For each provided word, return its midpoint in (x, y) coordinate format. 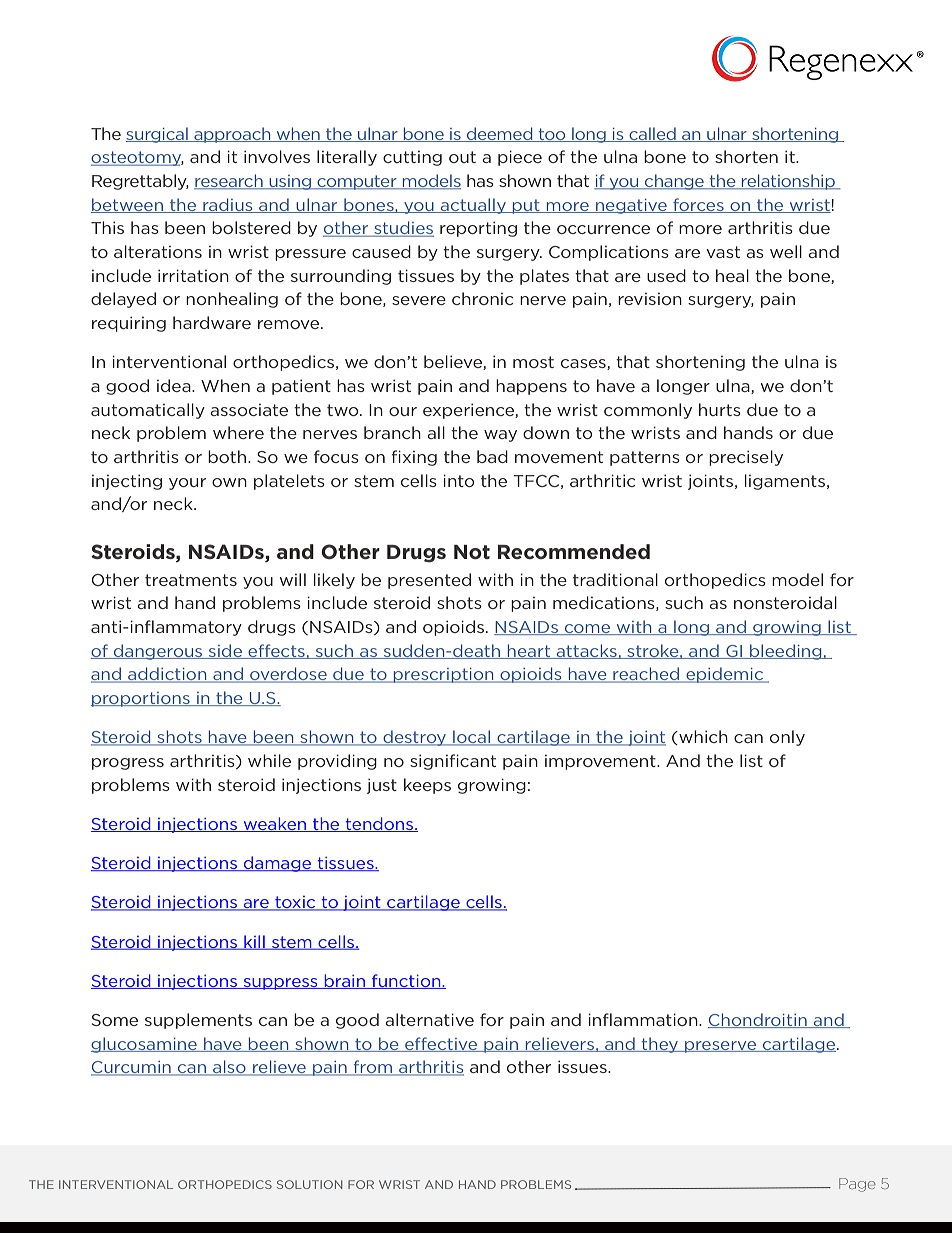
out (462, 157)
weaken (275, 824)
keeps (427, 786)
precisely (746, 458)
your (187, 484)
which (702, 737)
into (458, 480)
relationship (788, 182)
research (229, 182)
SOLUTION (309, 1184)
